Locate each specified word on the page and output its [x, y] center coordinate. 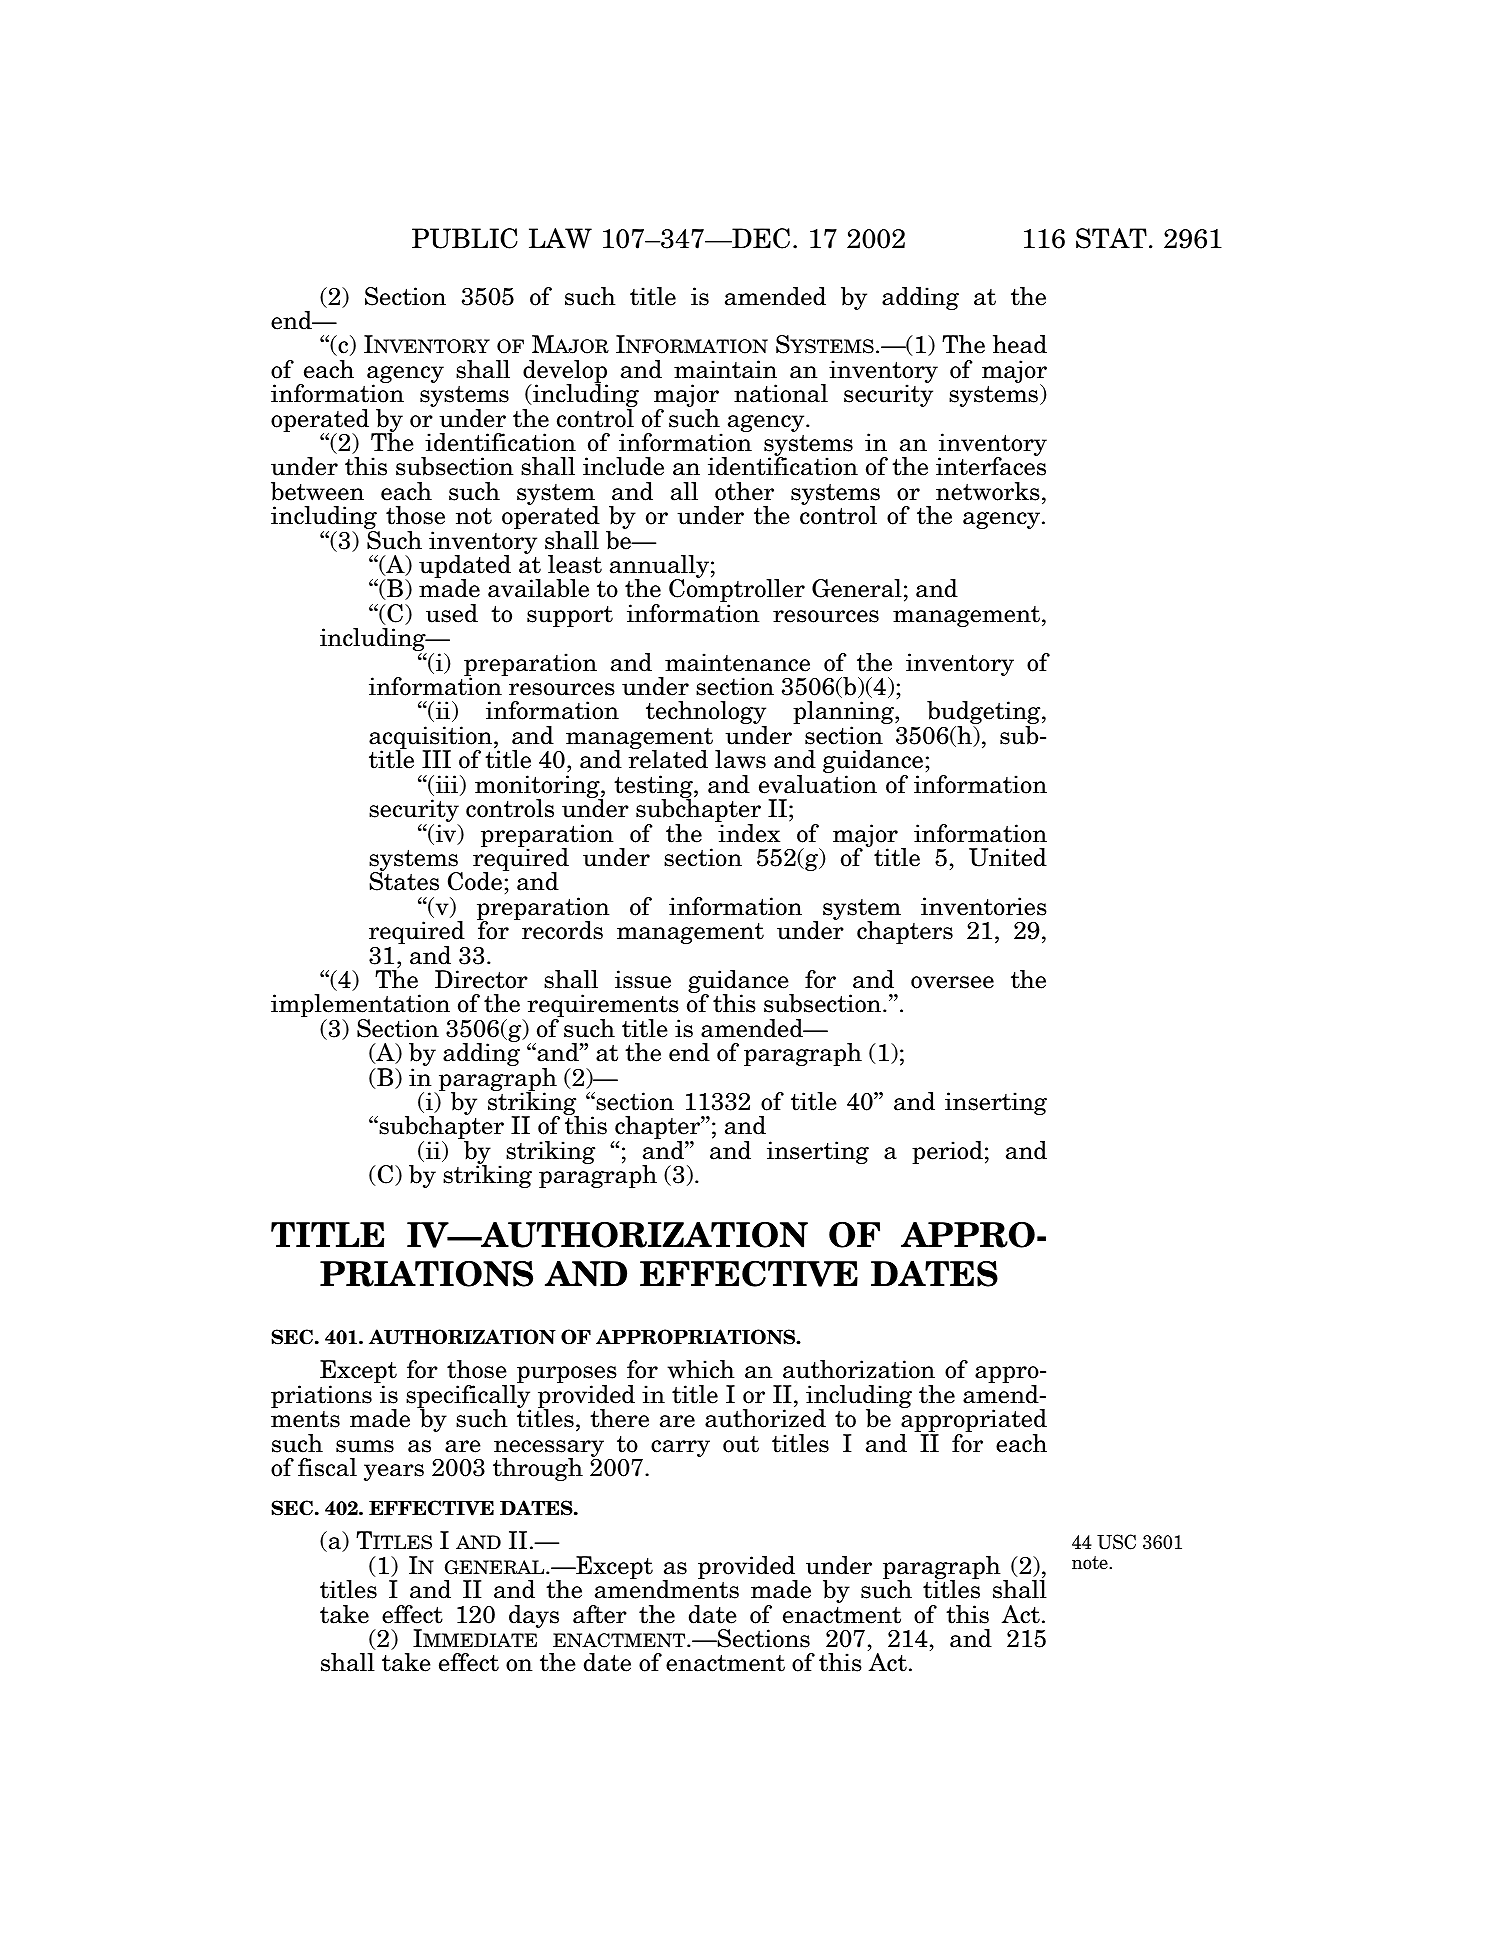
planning [844, 714]
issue [643, 979]
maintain [725, 369]
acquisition [432, 739]
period [947, 1152]
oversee [952, 982]
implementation [360, 1007]
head [1020, 344]
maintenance [737, 662]
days [534, 1616]
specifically [468, 1398]
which [701, 1369]
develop [565, 373]
